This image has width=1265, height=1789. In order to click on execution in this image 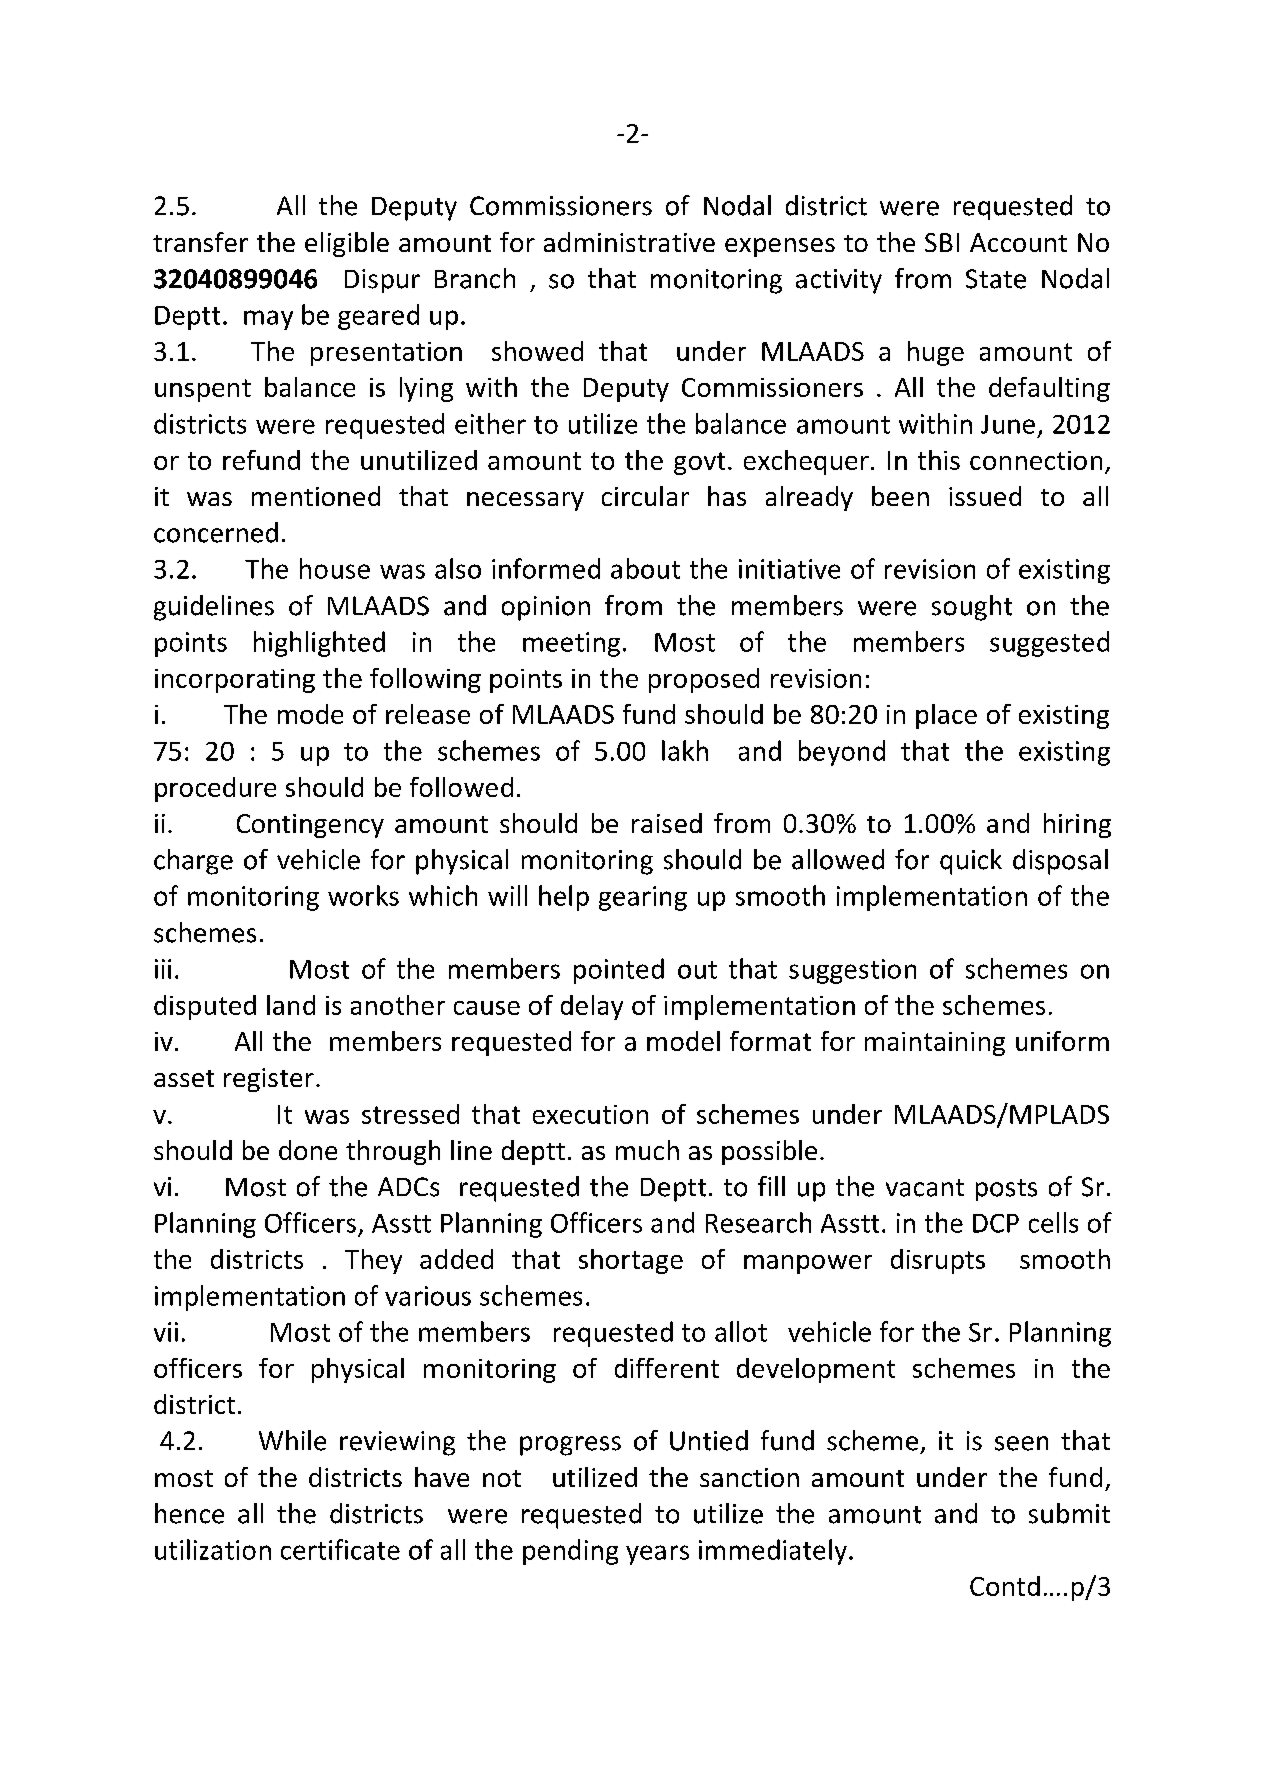, I will do `click(590, 1114)`.
